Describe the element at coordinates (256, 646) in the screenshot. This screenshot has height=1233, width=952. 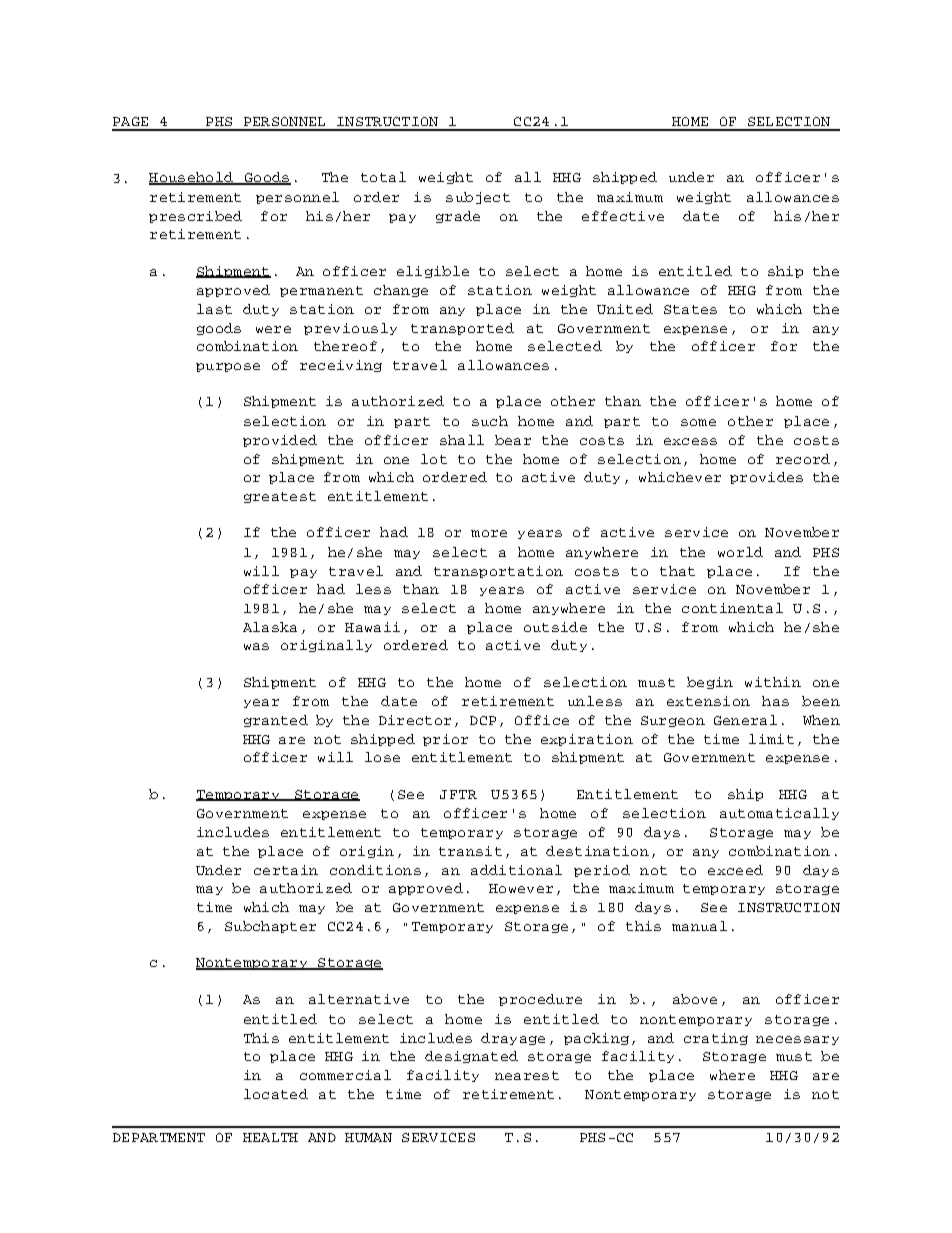
I see `was` at that location.
